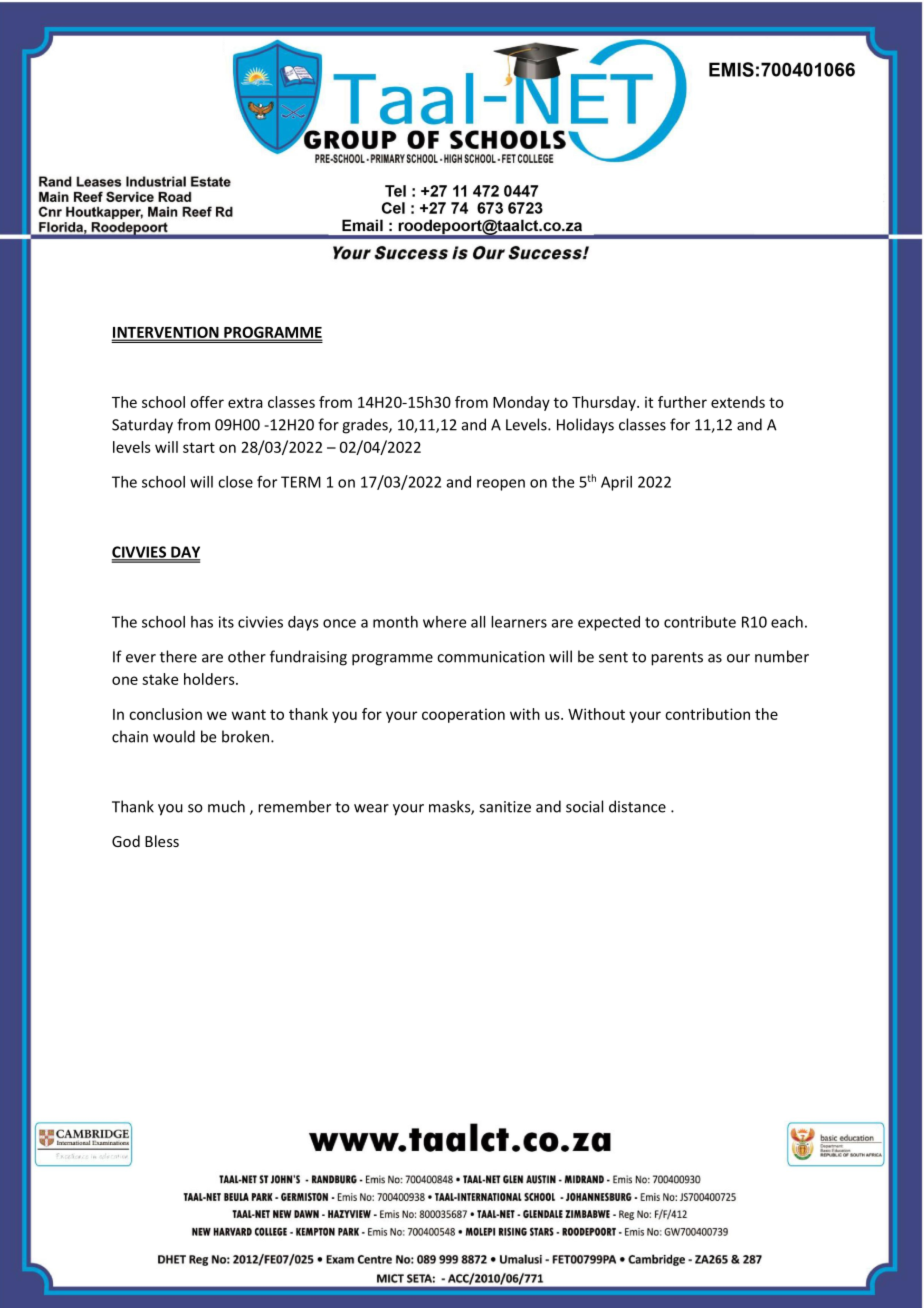 The height and width of the document is (1308, 924). Describe the element at coordinates (682, 402) in the document. I see `further` at that location.
